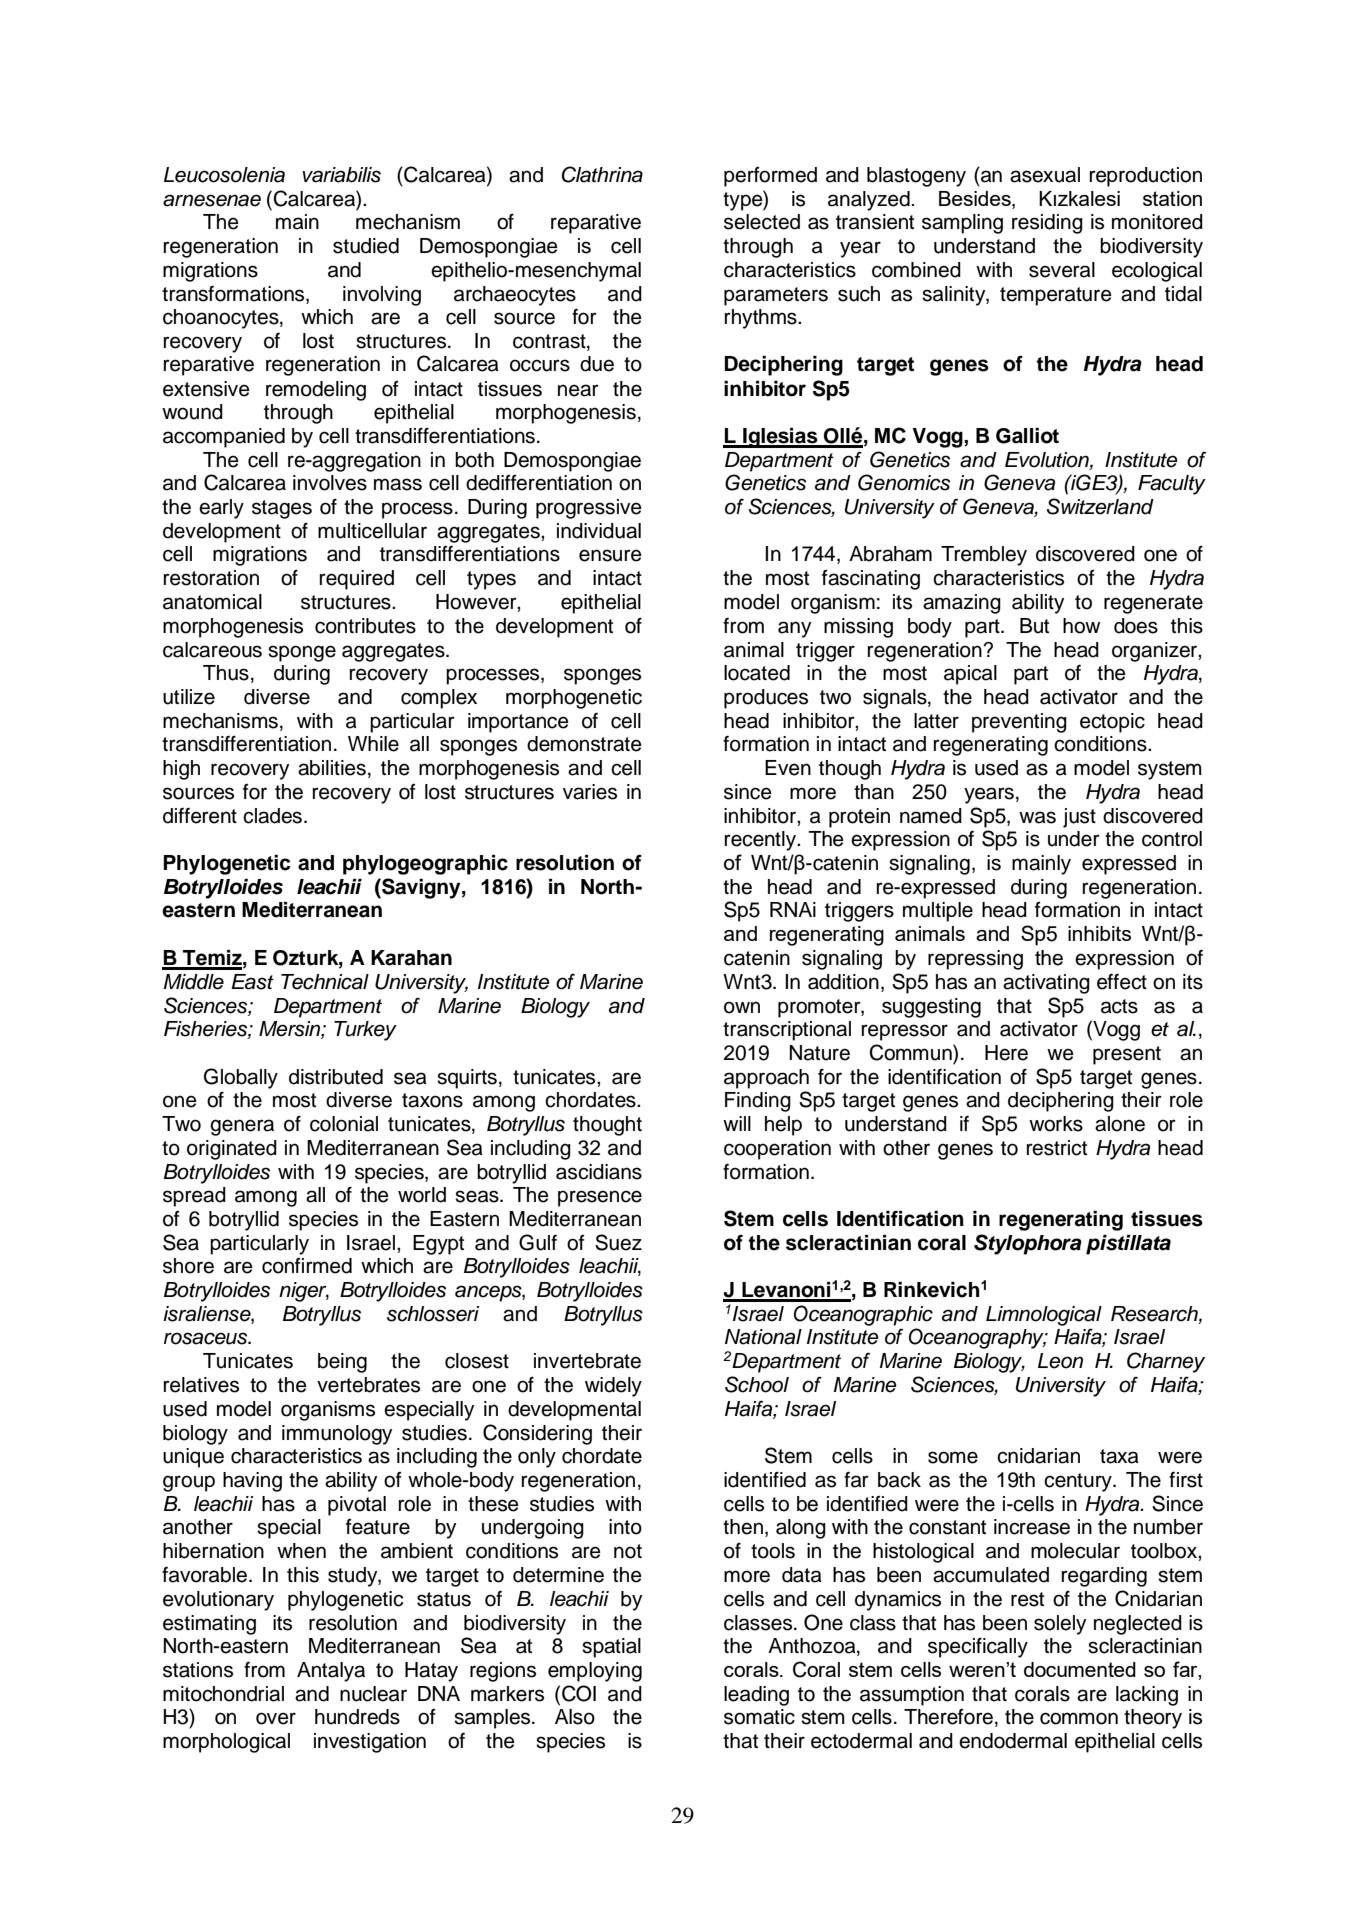 This screenshot has width=1365, height=1930. What do you see at coordinates (1056, 1124) in the screenshot?
I see `works` at bounding box center [1056, 1124].
